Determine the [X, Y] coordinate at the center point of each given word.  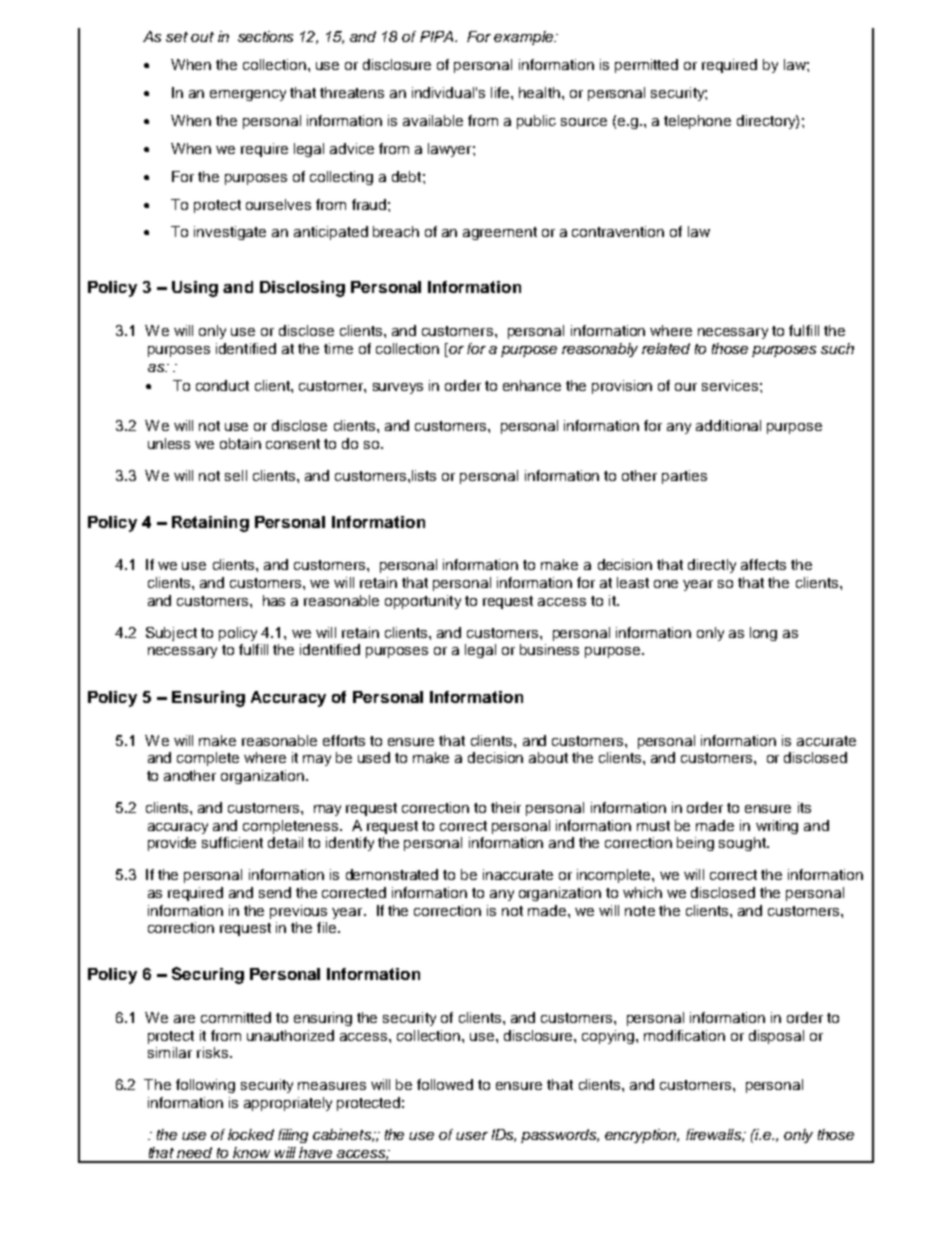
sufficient [232, 842]
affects [763, 564]
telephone [697, 122]
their [506, 807]
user [472, 1136]
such [837, 348]
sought [743, 844]
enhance [532, 385]
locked [251, 1134]
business [549, 649]
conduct [222, 385]
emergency [248, 95]
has [274, 600]
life [501, 92]
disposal [776, 1037]
